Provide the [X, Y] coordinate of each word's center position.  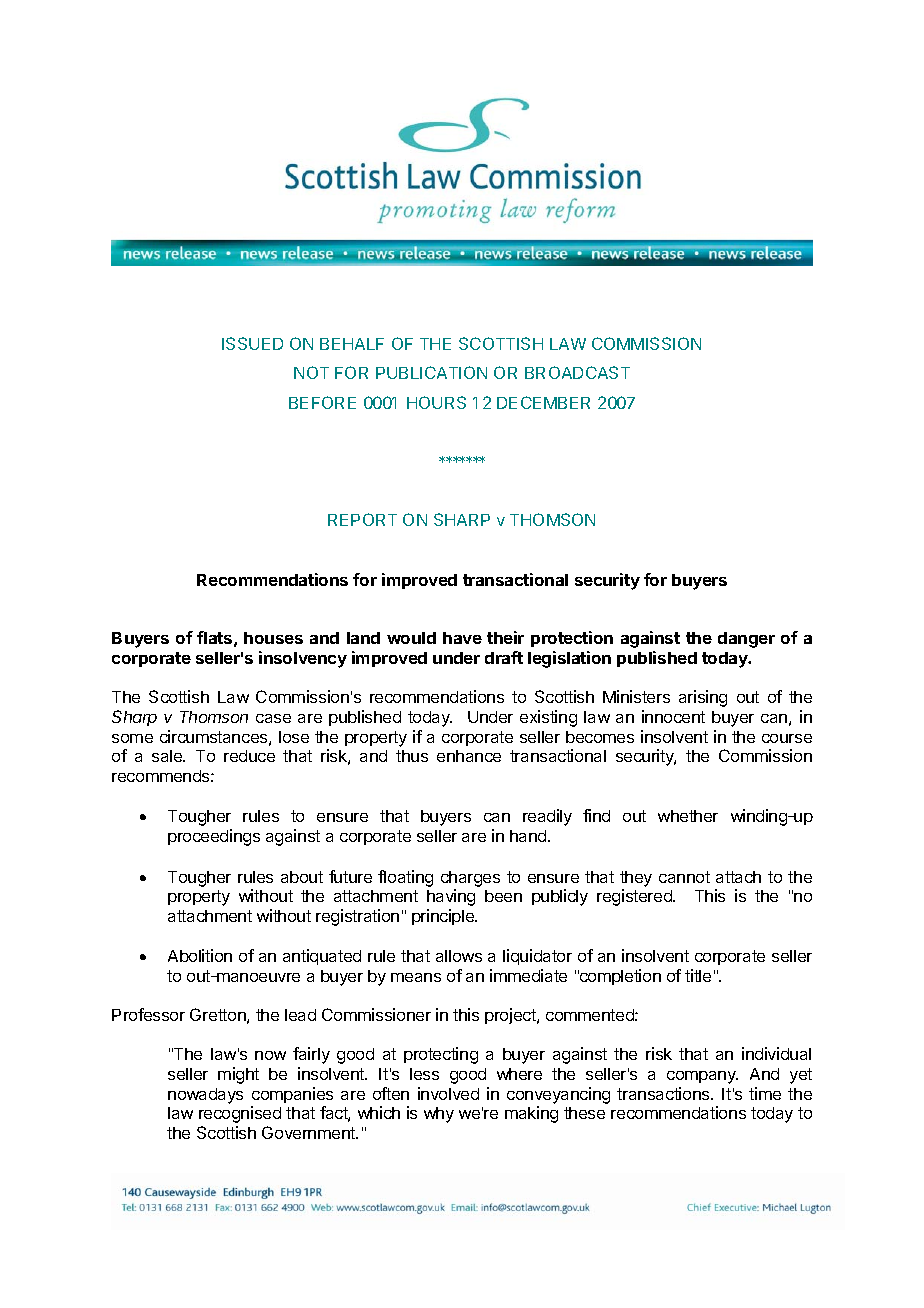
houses [273, 638]
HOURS [436, 402]
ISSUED [252, 343]
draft [504, 657]
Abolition [200, 955]
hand [529, 836]
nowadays [205, 1096]
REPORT [362, 519]
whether [688, 816]
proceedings [214, 837]
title [698, 975]
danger [746, 640]
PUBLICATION [431, 372]
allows [459, 956]
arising [703, 698]
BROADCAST [577, 372]
